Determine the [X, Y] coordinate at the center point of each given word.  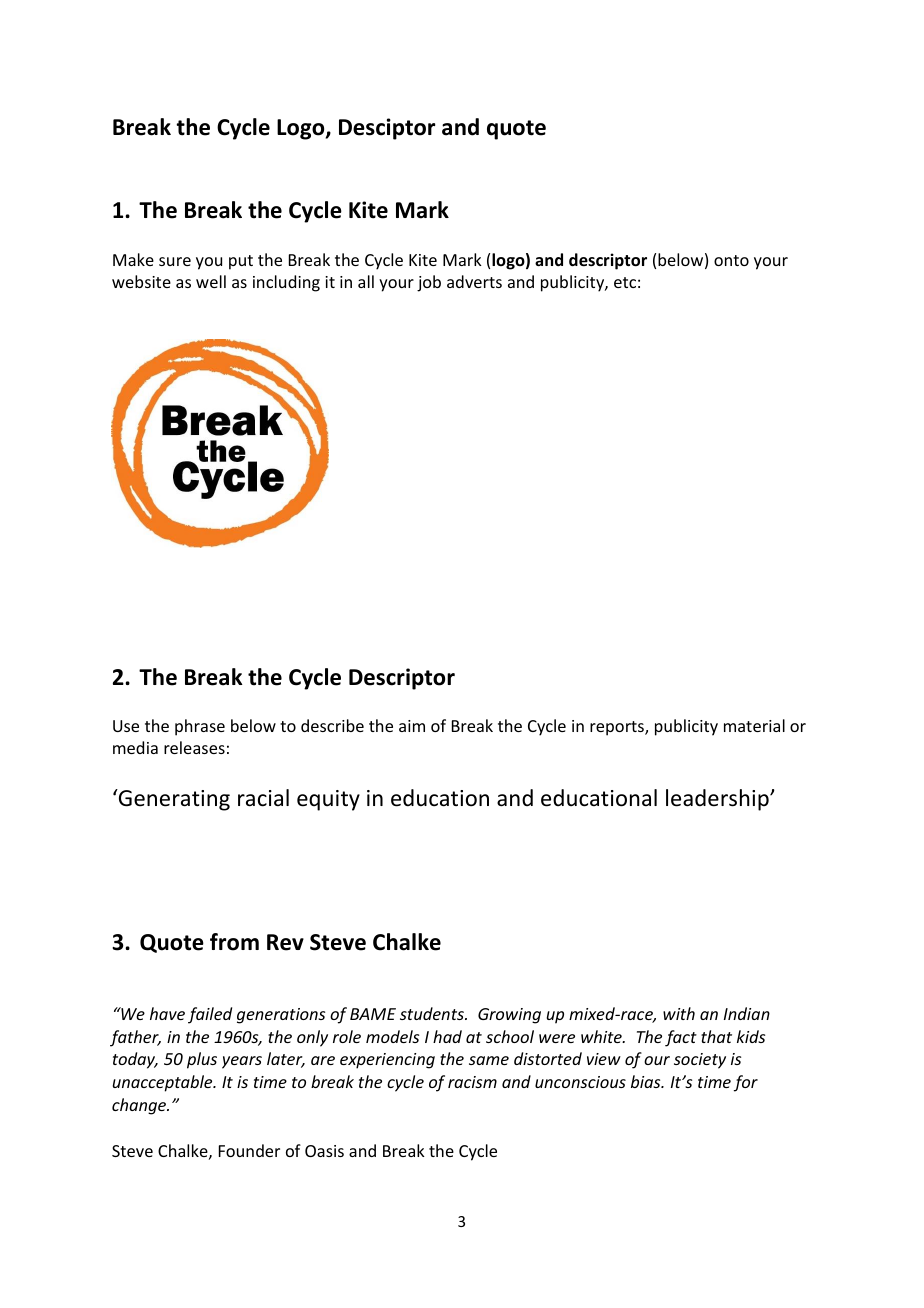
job [429, 283]
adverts [474, 281]
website [141, 281]
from [234, 942]
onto [731, 260]
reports [618, 728]
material [754, 725]
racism [472, 1082]
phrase [200, 727]
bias [647, 1081]
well [211, 281]
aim [412, 726]
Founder [249, 1150]
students [433, 1013]
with [679, 1013]
